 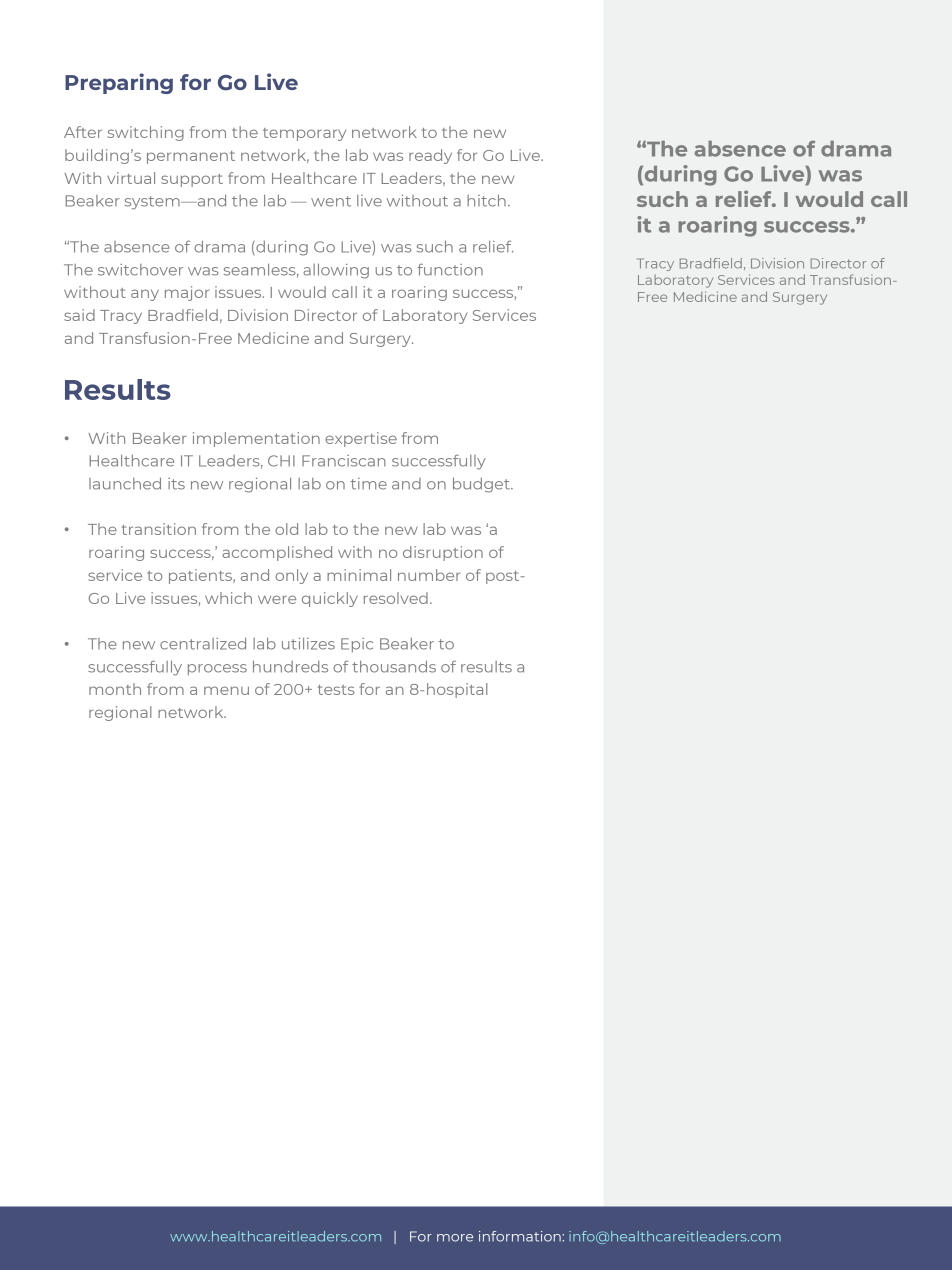 I want to click on utilizes, so click(x=308, y=644).
